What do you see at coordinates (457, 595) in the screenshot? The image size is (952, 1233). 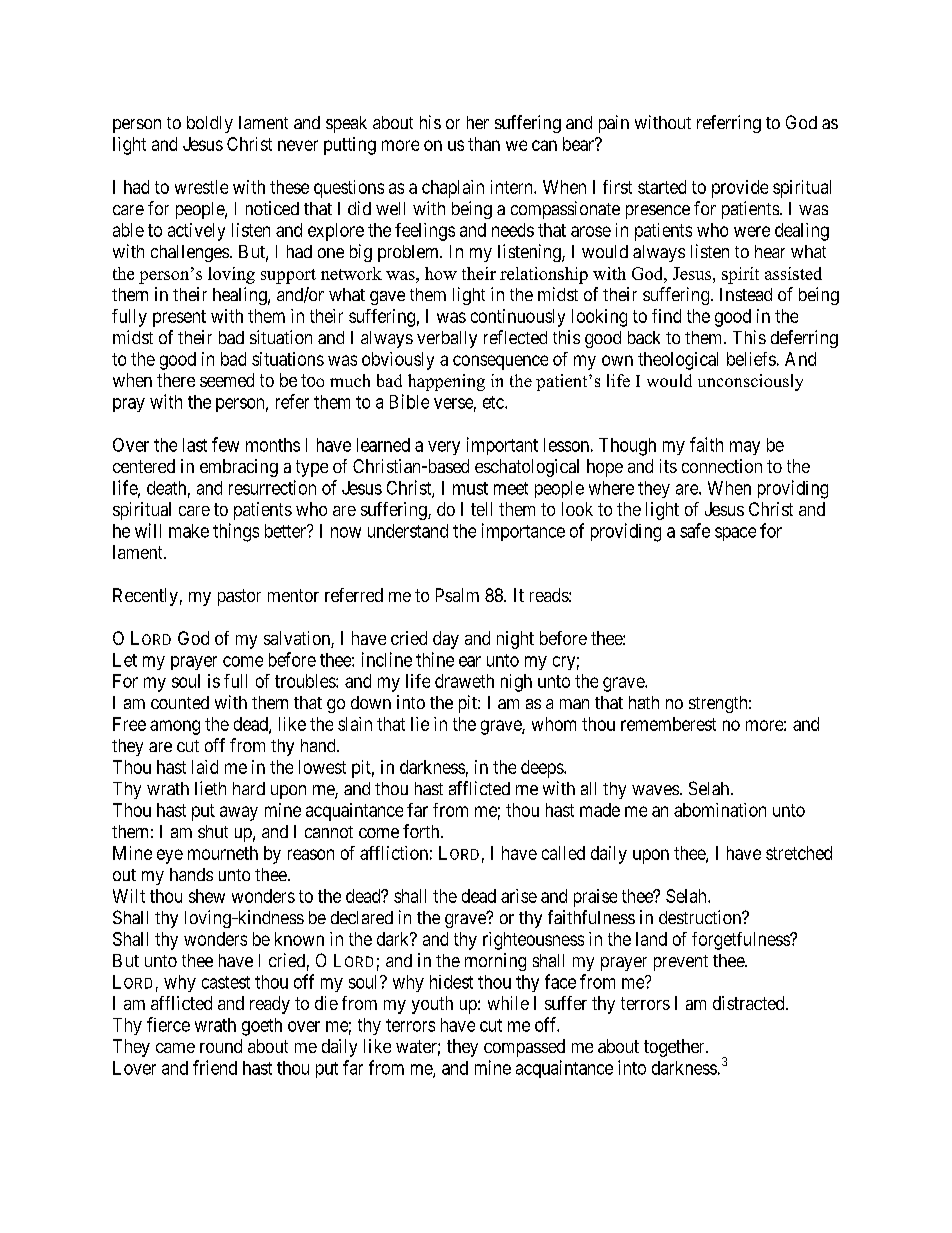 I see `Psalm` at bounding box center [457, 595].
